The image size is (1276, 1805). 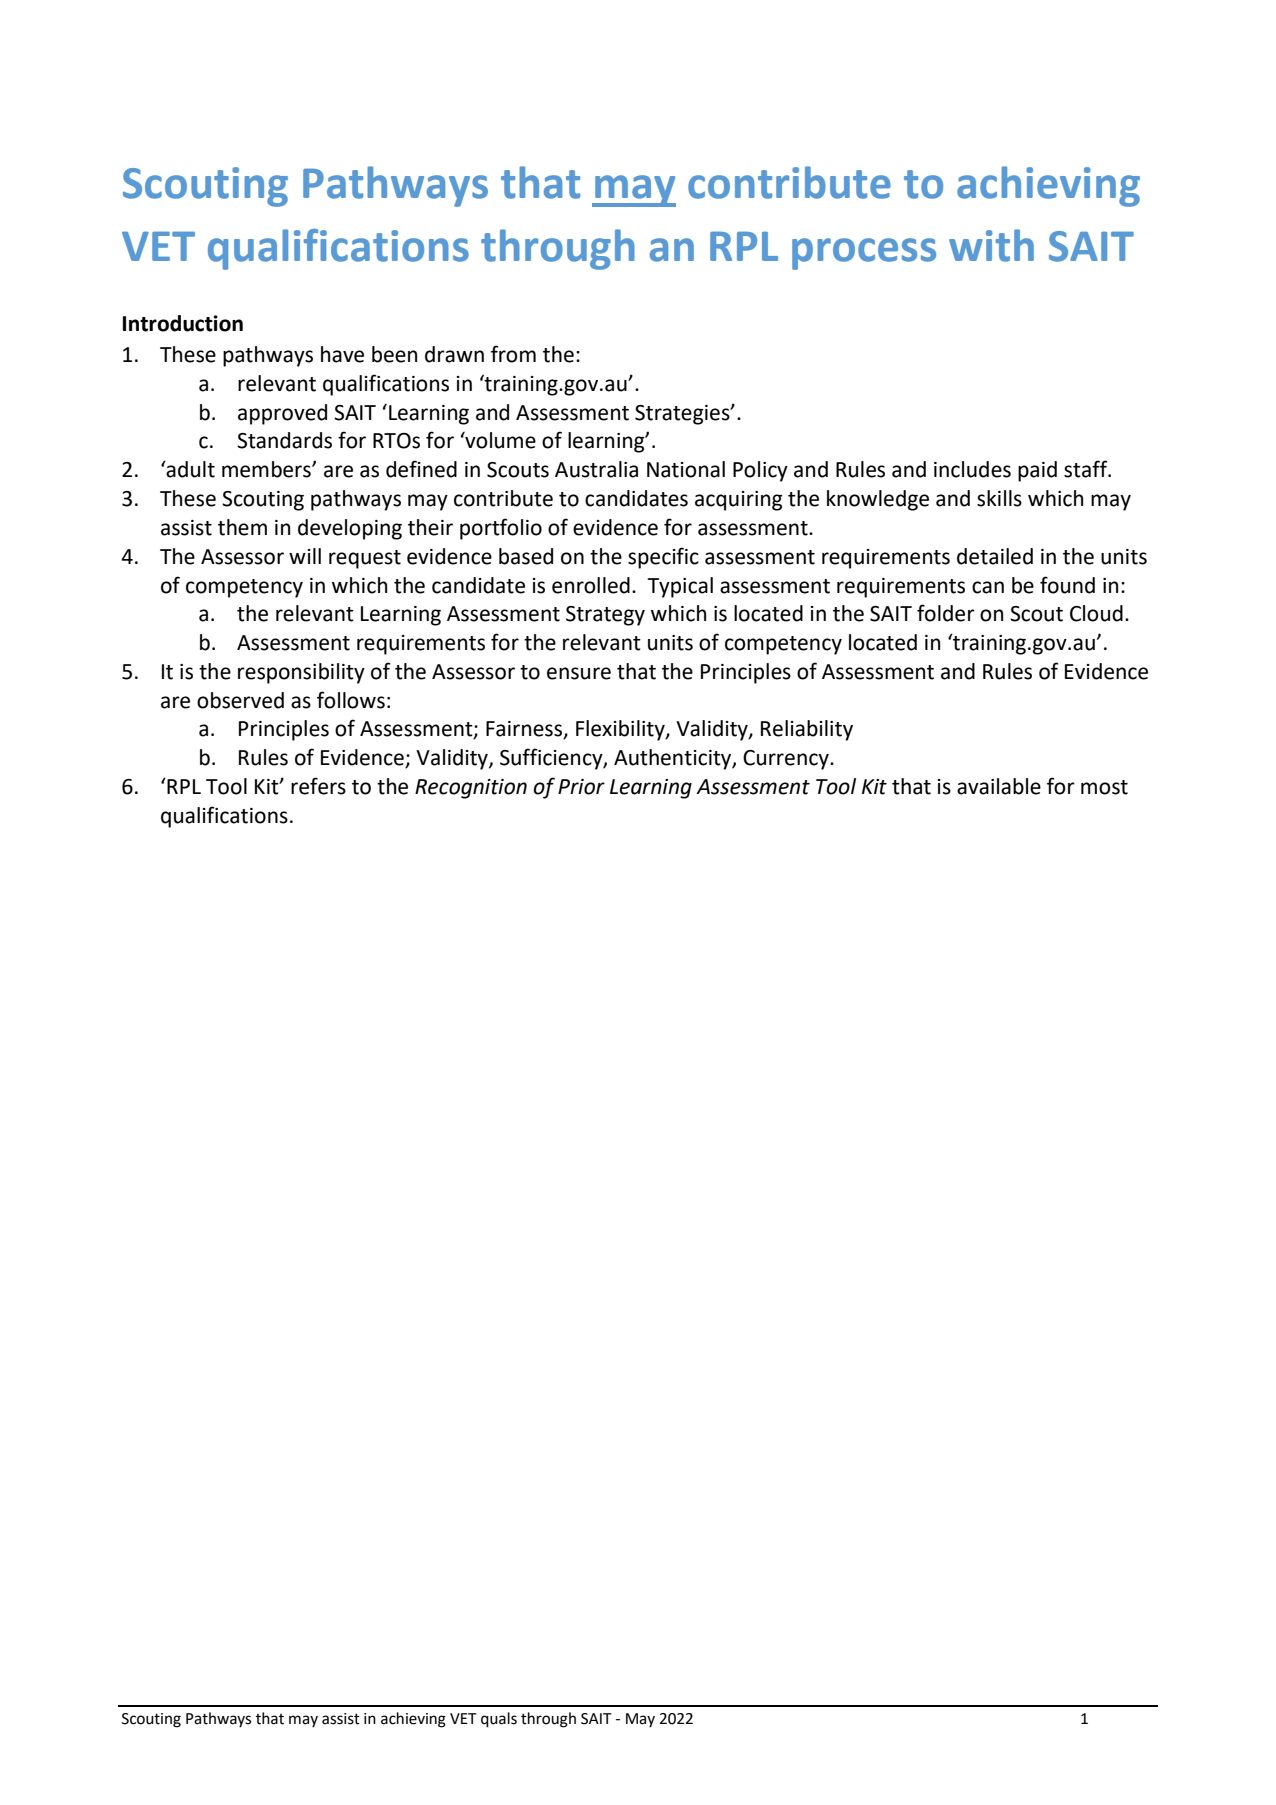 What do you see at coordinates (342, 354) in the page?
I see `have` at bounding box center [342, 354].
